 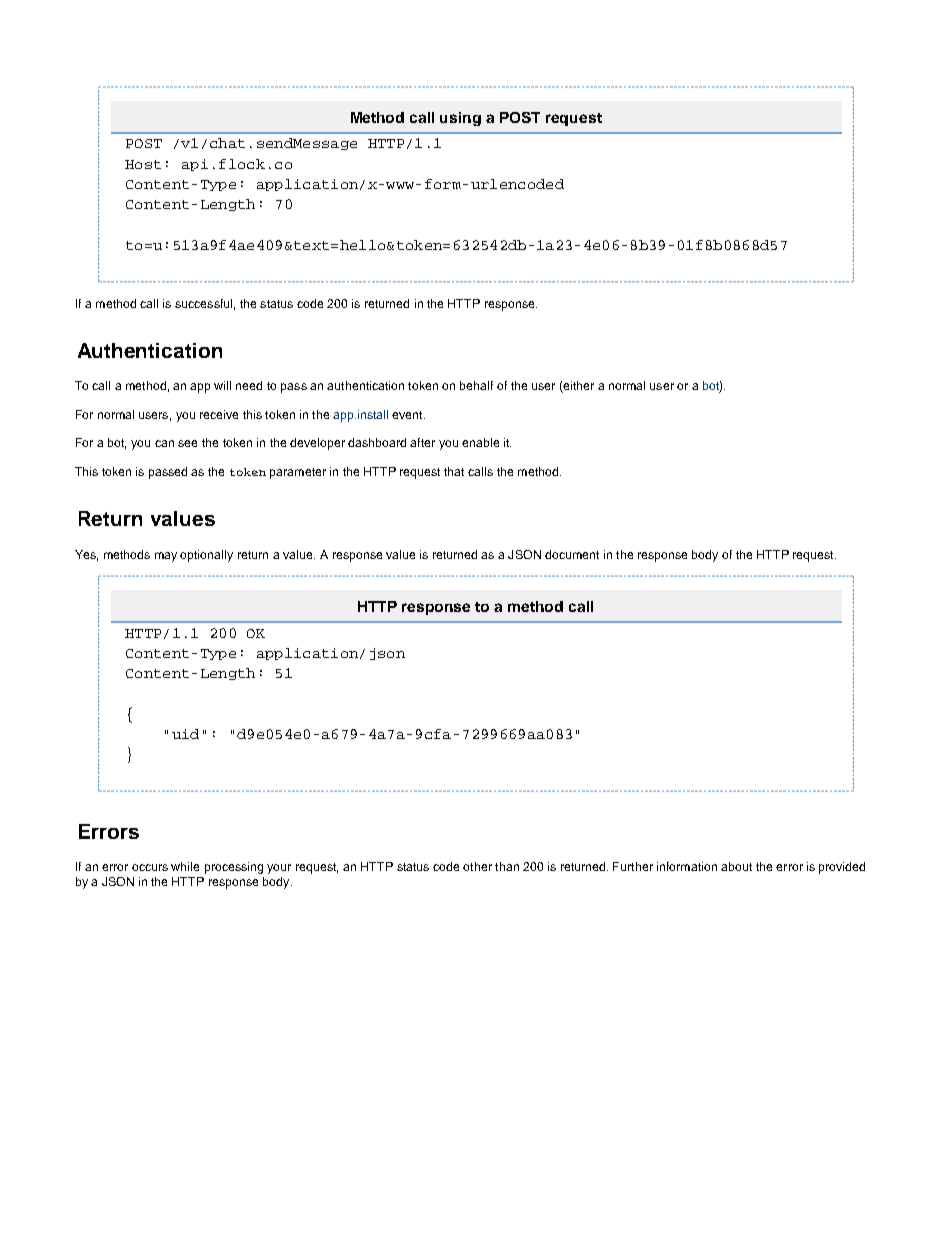 What do you see at coordinates (185, 734) in the screenshot?
I see `uid` at bounding box center [185, 734].
